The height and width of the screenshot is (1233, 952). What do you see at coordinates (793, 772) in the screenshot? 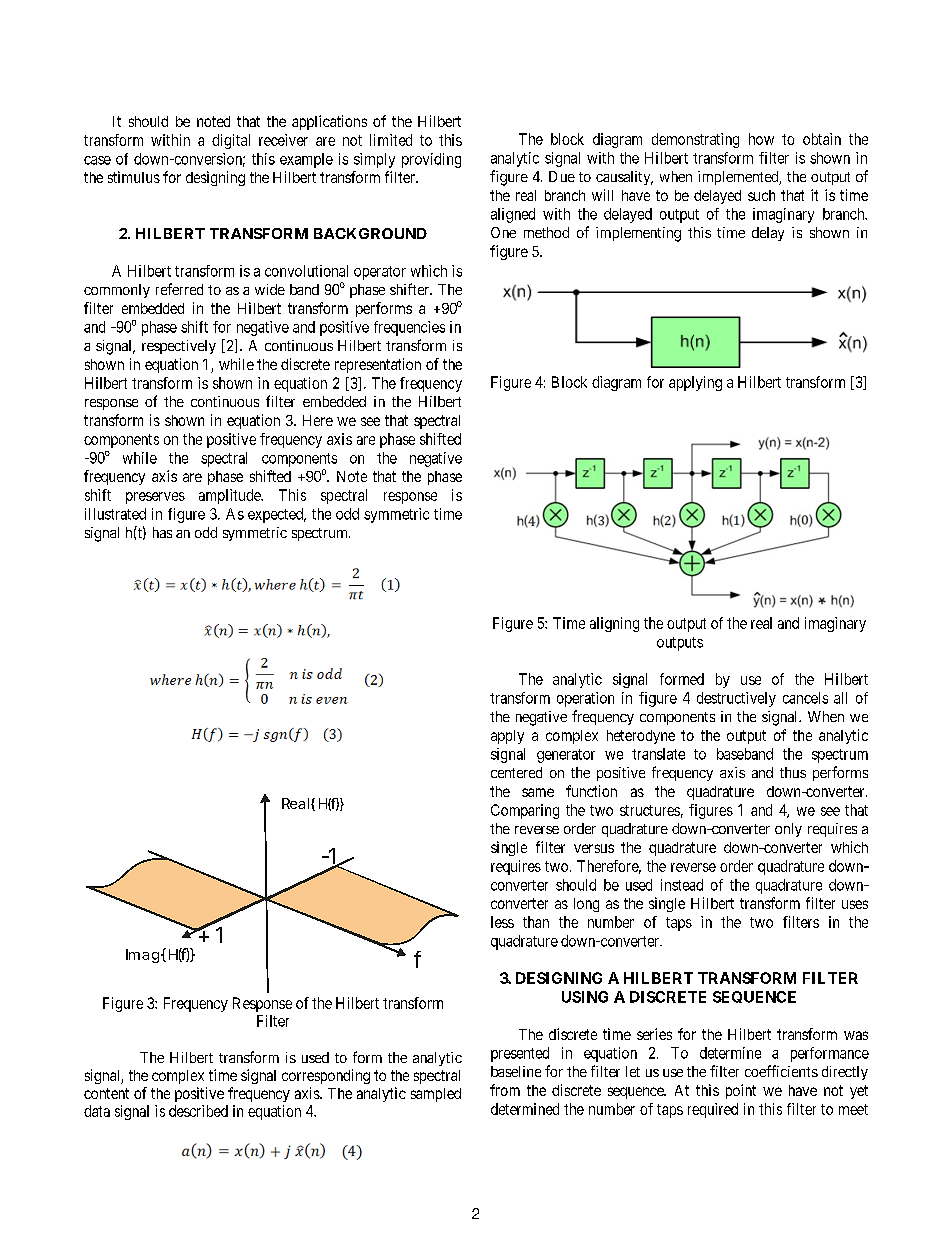
I see `thus` at bounding box center [793, 772].
